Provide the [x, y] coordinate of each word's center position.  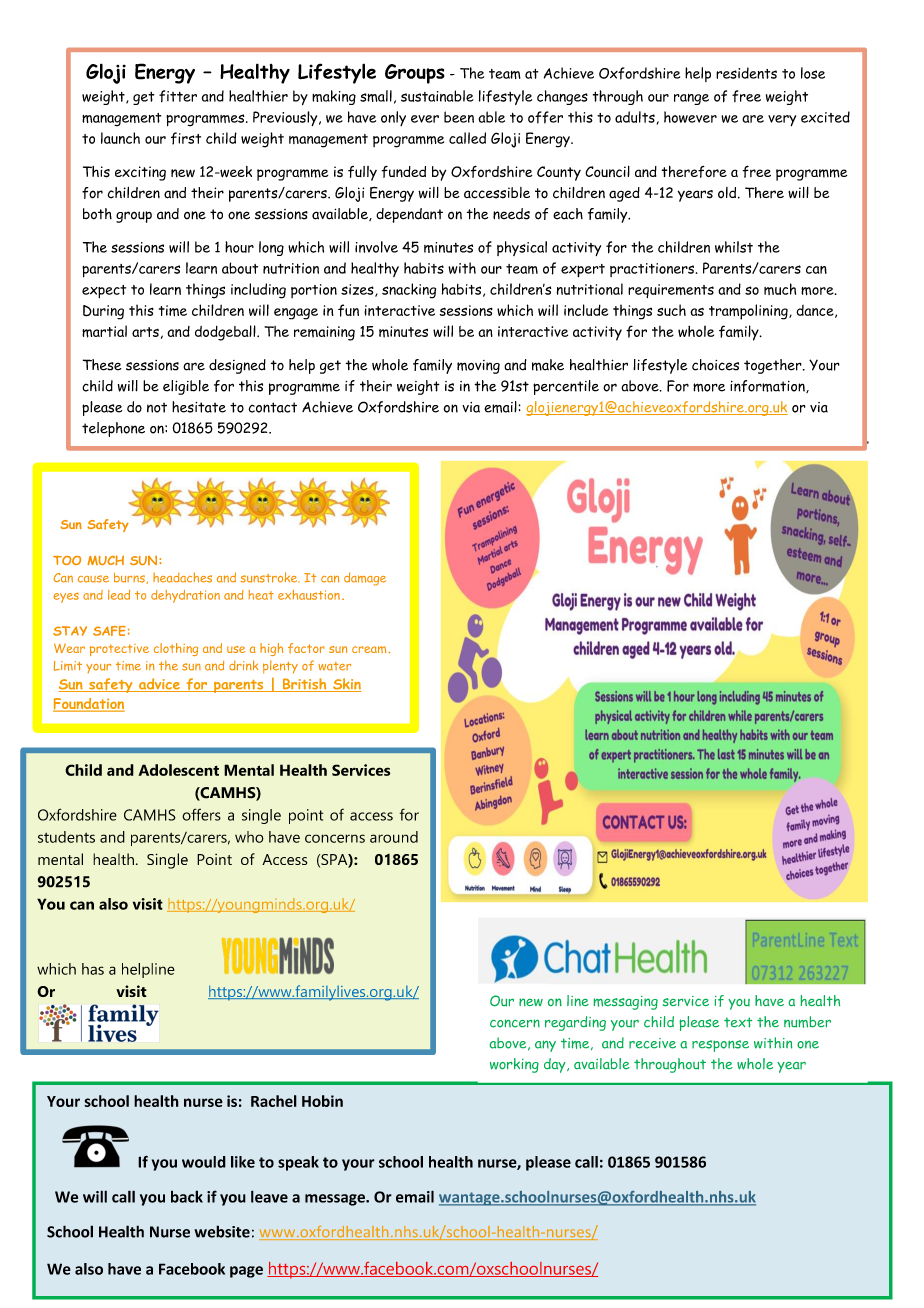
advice [159, 685]
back [187, 1196]
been [459, 117]
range [691, 99]
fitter [178, 96]
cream [370, 649]
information [768, 386]
